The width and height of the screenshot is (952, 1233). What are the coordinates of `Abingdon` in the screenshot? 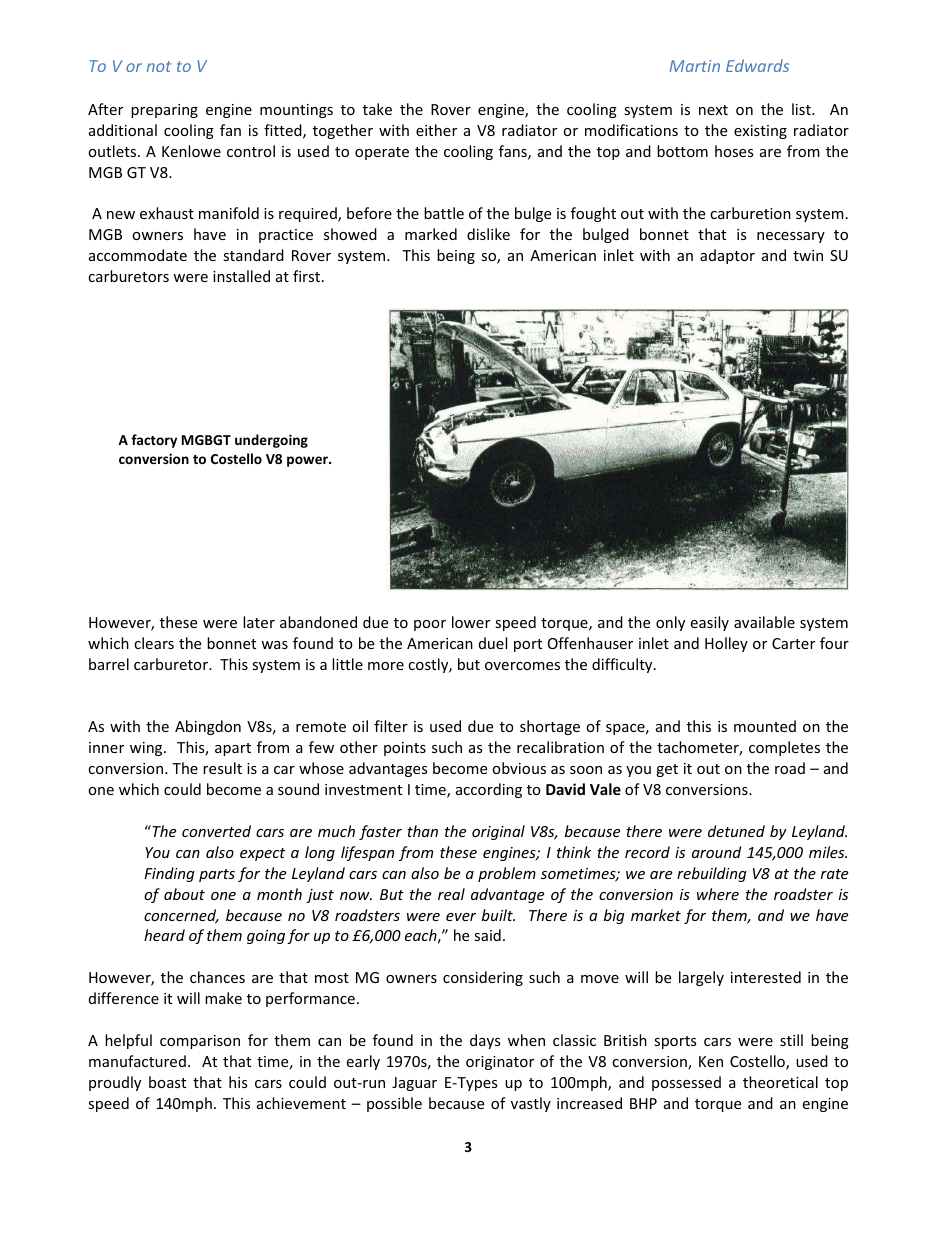 It's located at (208, 727).
